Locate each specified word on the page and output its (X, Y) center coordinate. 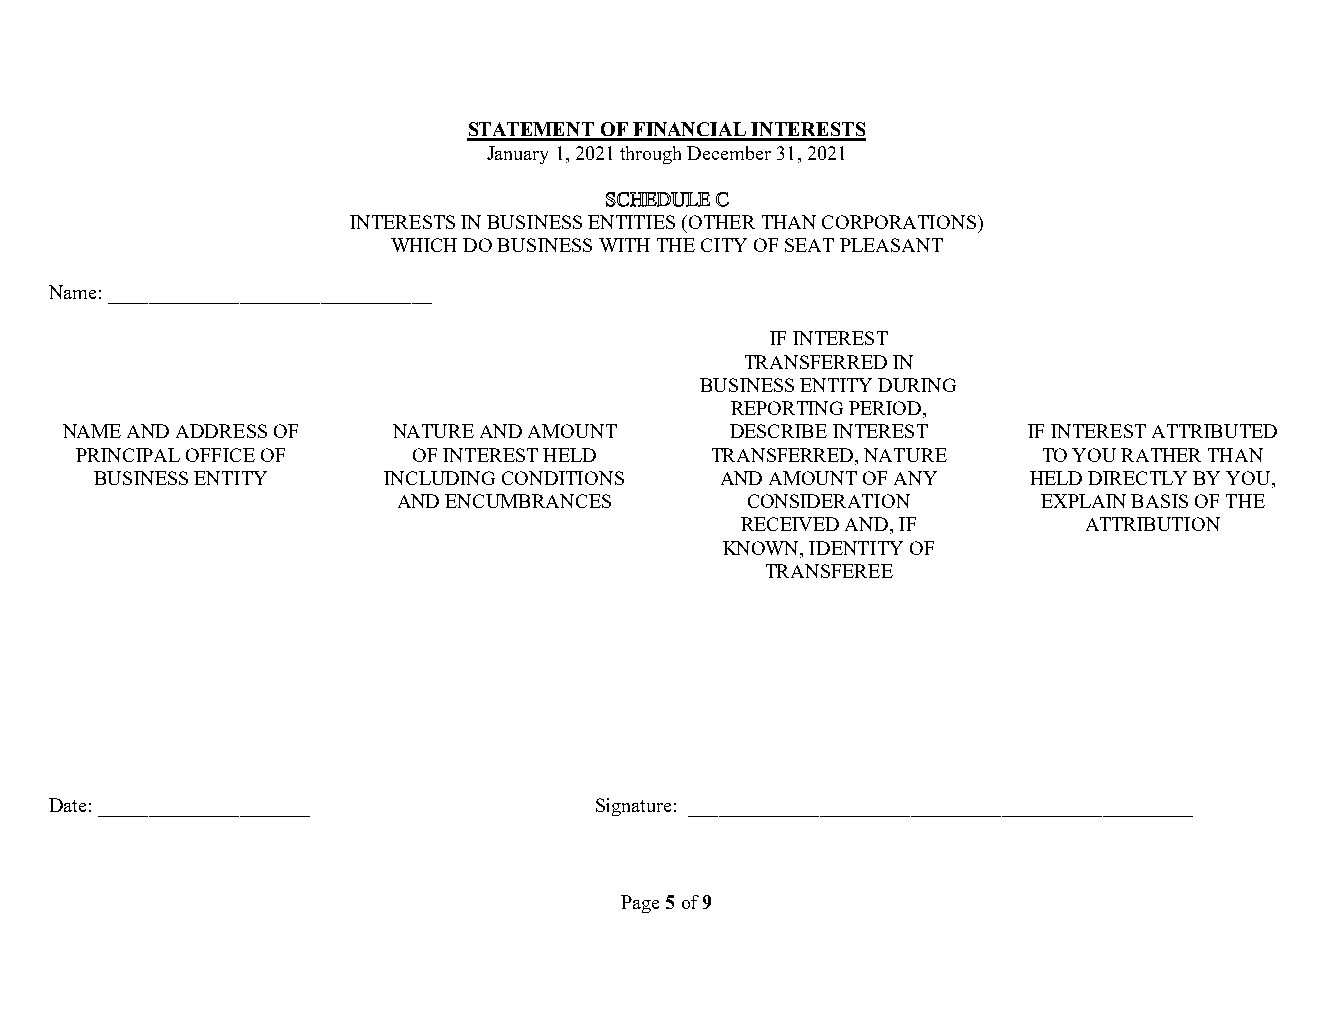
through (650, 155)
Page (640, 904)
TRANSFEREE (829, 571)
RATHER (1161, 455)
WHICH (424, 245)
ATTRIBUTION (1153, 524)
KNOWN (762, 548)
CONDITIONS (563, 478)
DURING (917, 385)
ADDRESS (221, 431)
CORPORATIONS (900, 222)
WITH (624, 245)
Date (67, 805)
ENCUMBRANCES (528, 501)
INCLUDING (439, 478)
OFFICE (220, 455)
